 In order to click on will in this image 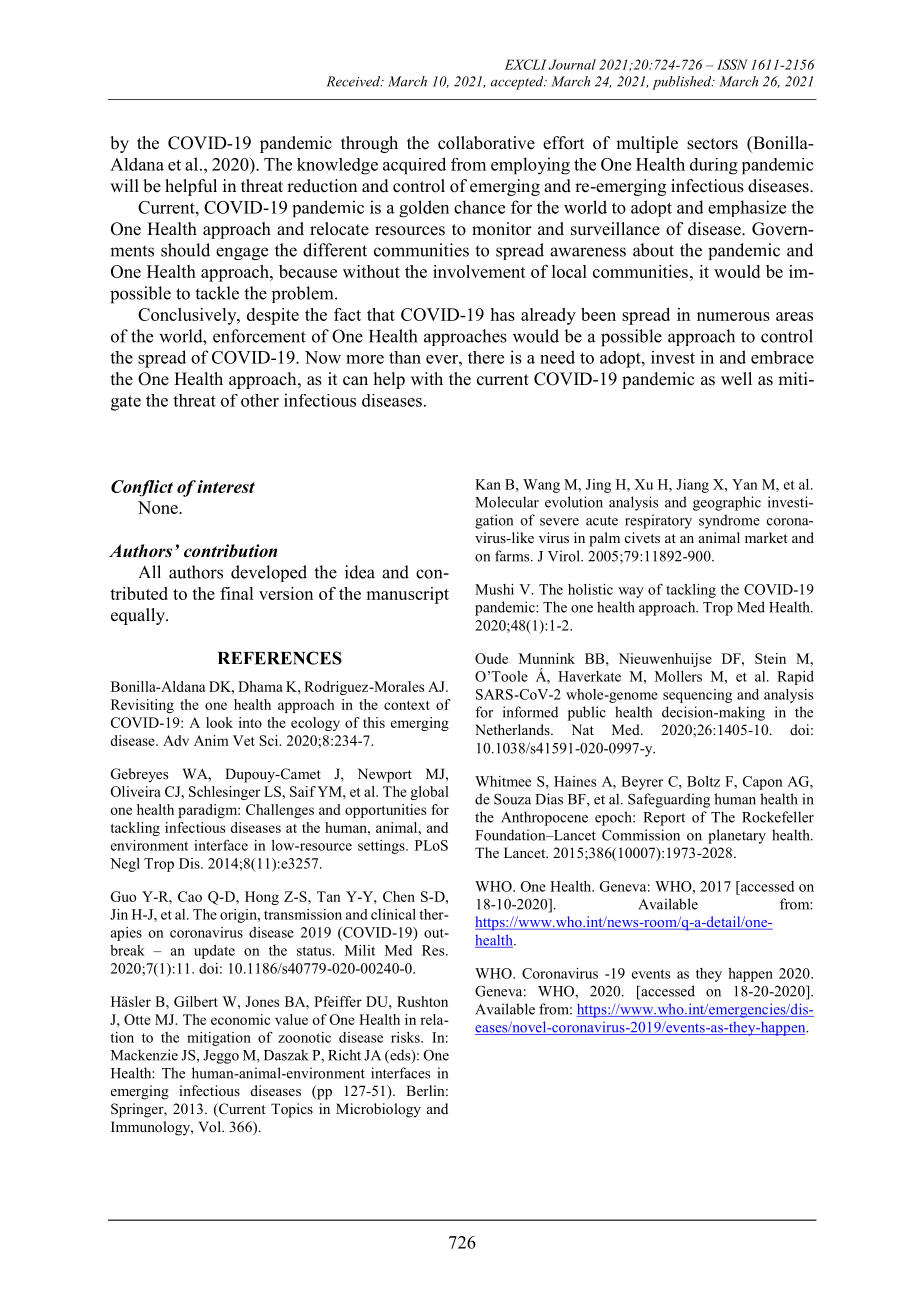, I will do `click(124, 185)`.
